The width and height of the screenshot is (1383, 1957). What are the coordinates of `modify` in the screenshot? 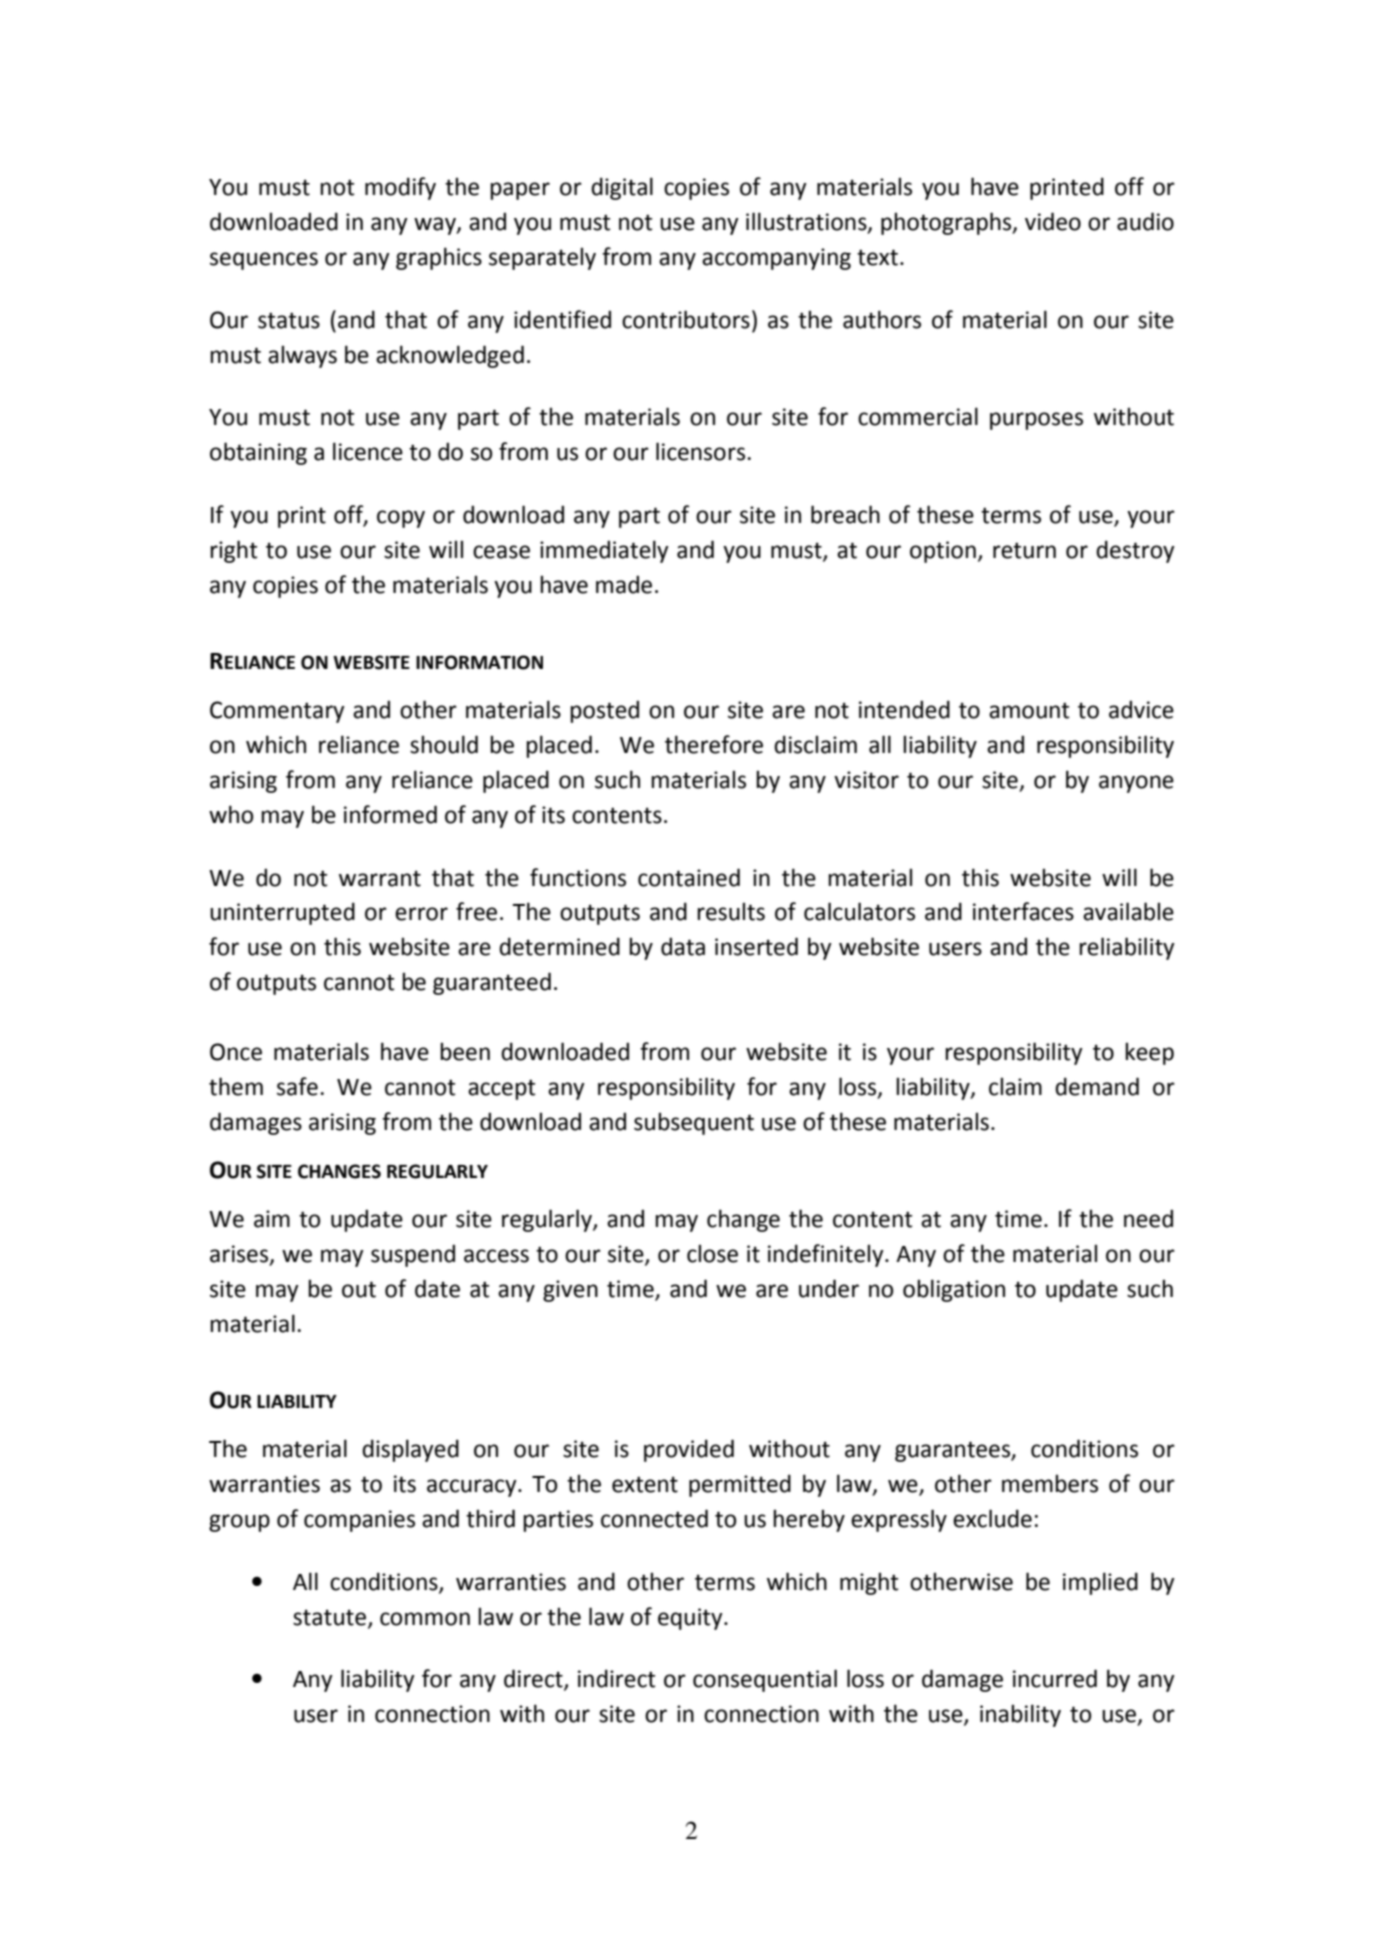 It's located at (400, 188).
